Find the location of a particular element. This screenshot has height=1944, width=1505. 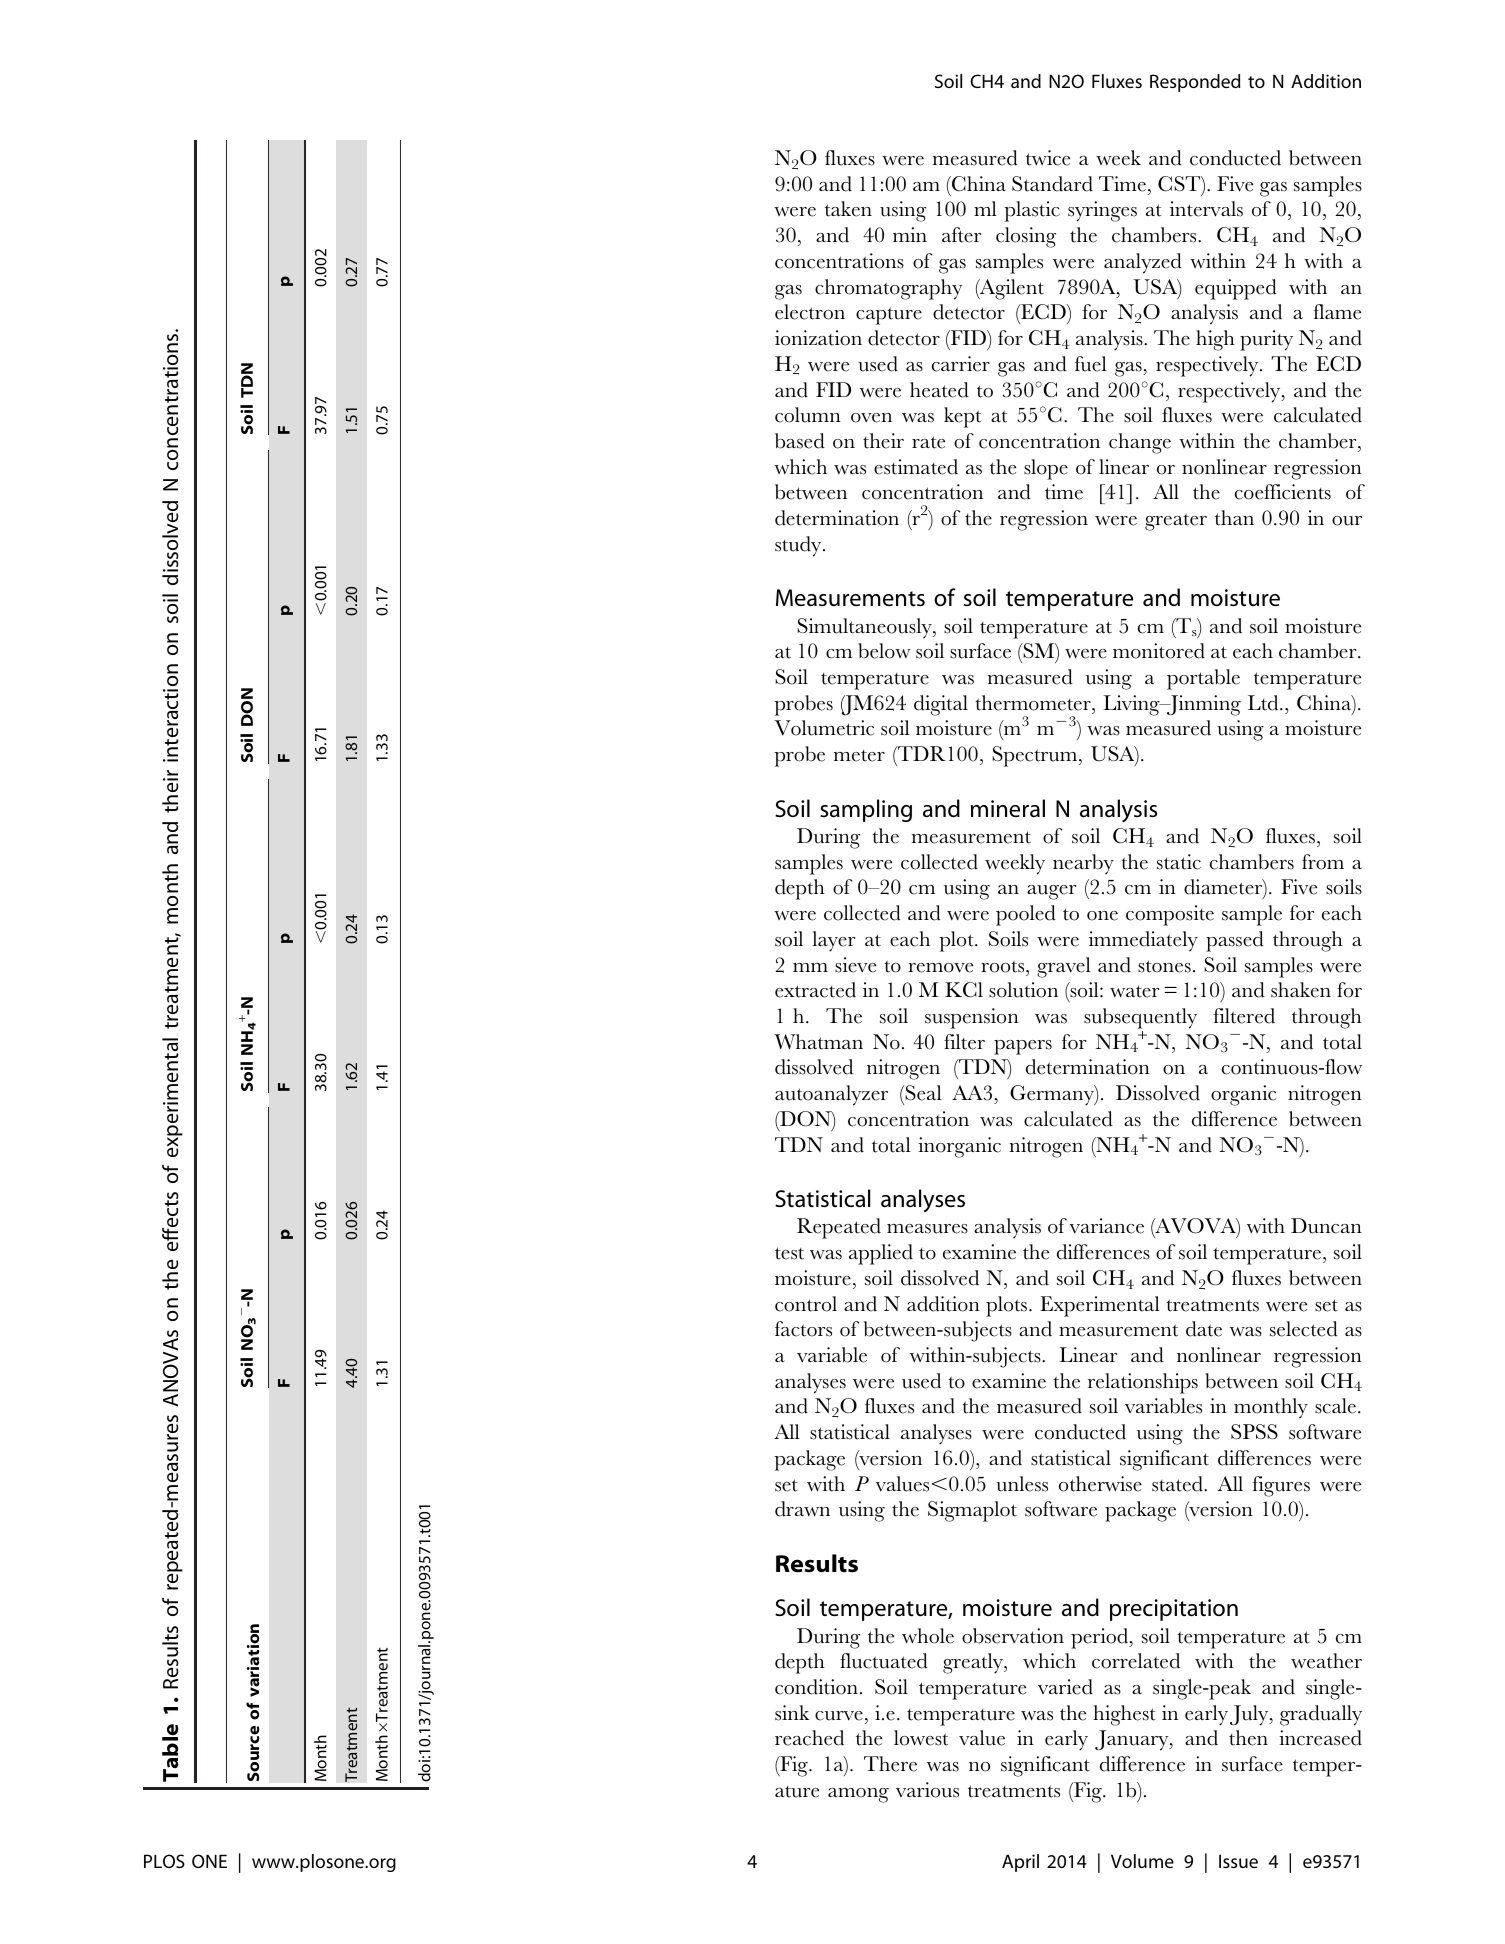

Issue is located at coordinates (1238, 1861).
